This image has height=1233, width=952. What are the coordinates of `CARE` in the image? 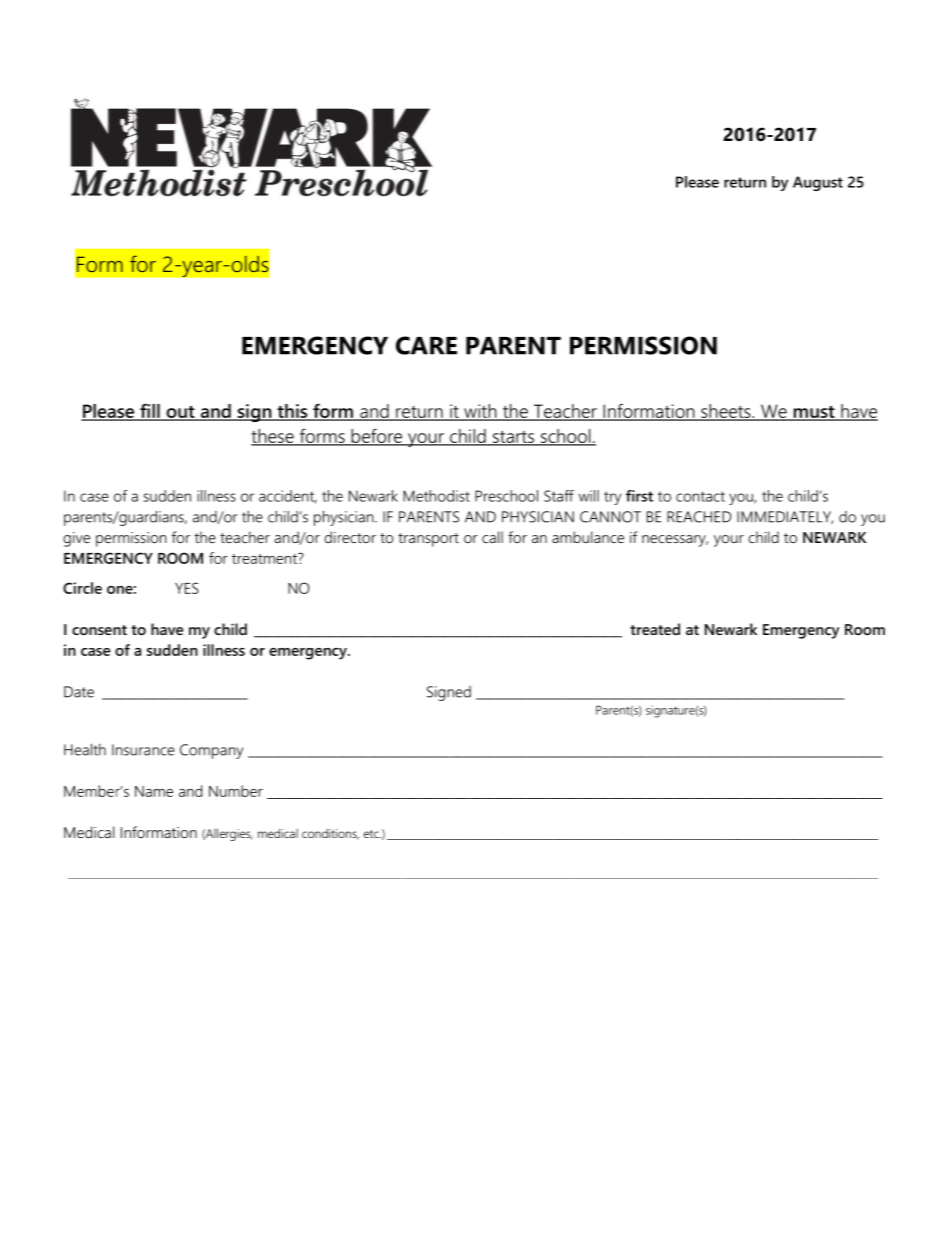 It's located at (426, 345).
